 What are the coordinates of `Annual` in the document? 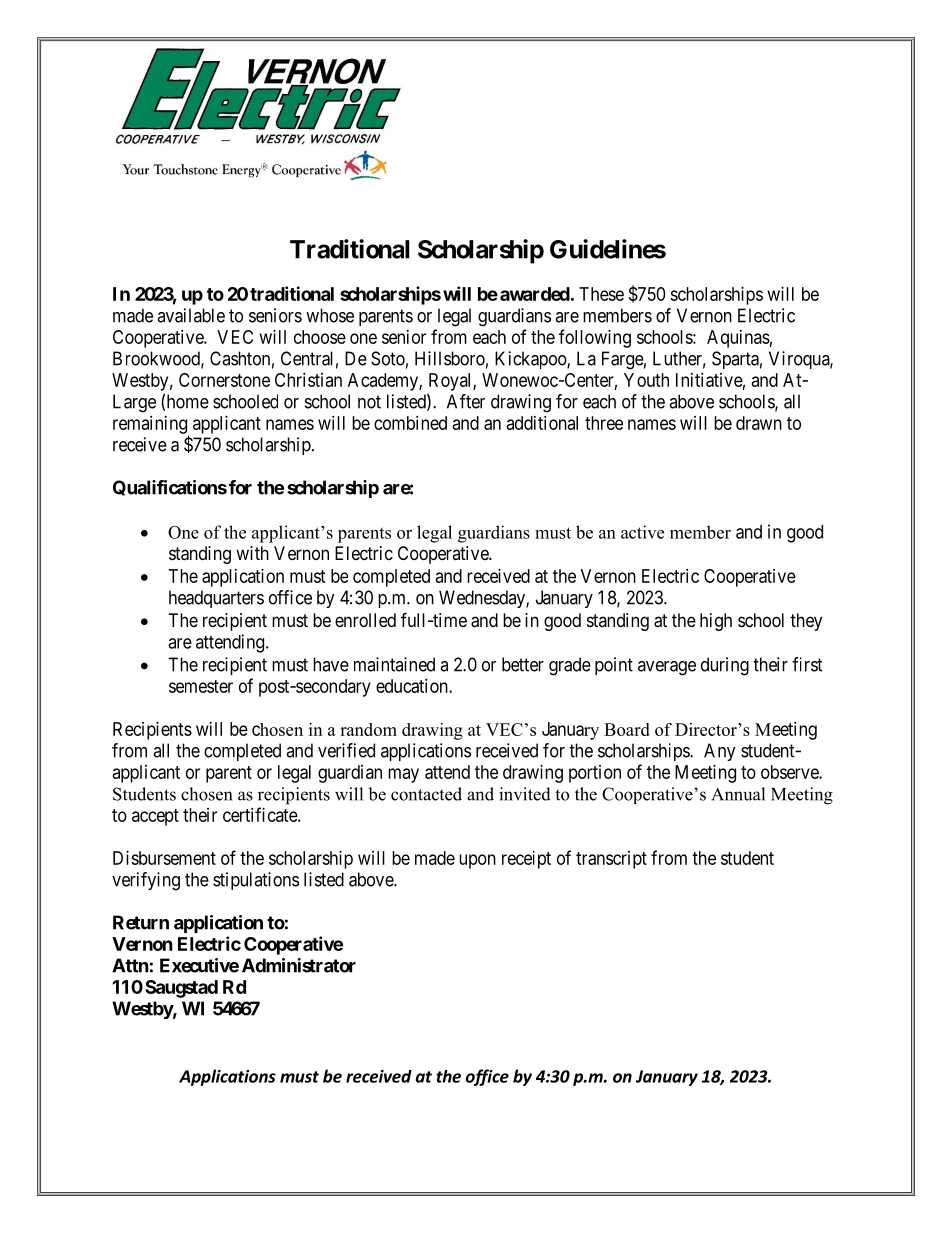 It's located at (738, 794).
